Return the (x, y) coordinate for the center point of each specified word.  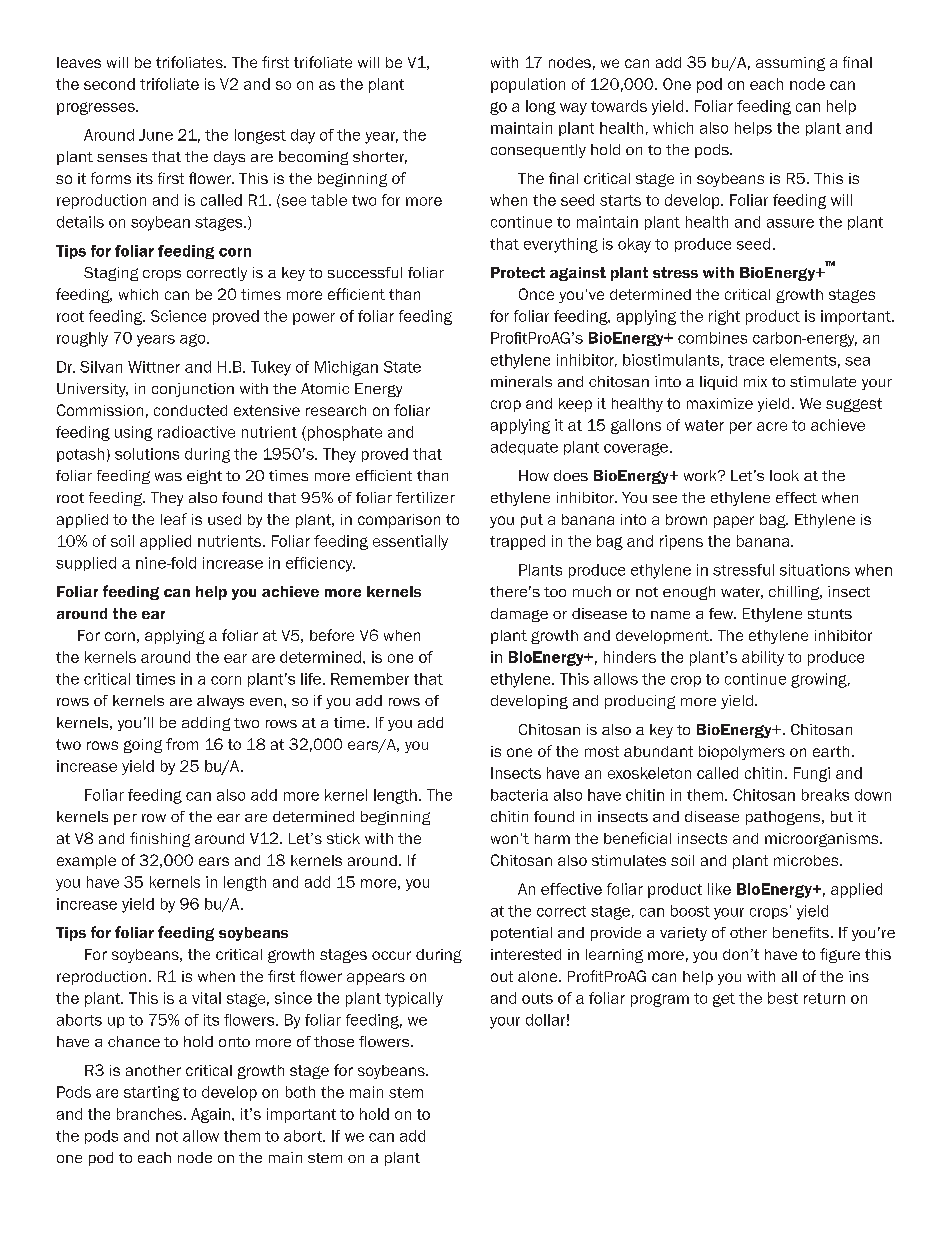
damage (519, 615)
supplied (86, 564)
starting (151, 1093)
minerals (521, 381)
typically (414, 999)
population (528, 85)
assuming (790, 64)
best (783, 998)
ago (194, 340)
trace (746, 360)
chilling (795, 593)
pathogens (784, 818)
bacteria (519, 795)
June (156, 135)
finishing (160, 839)
